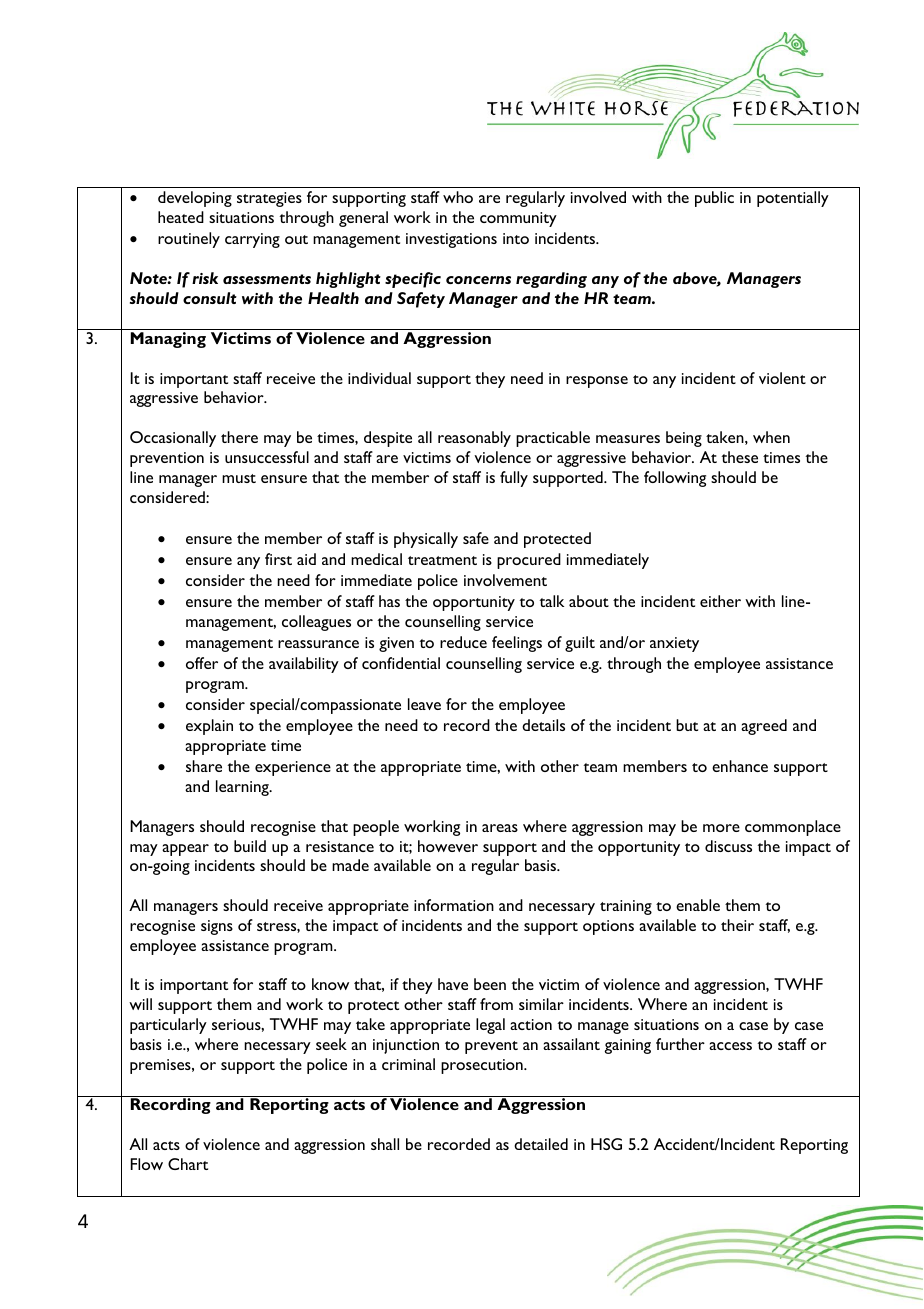 This screenshot has height=1309, width=924. Describe the element at coordinates (451, 240) in the screenshot. I see `investigations` at that location.
